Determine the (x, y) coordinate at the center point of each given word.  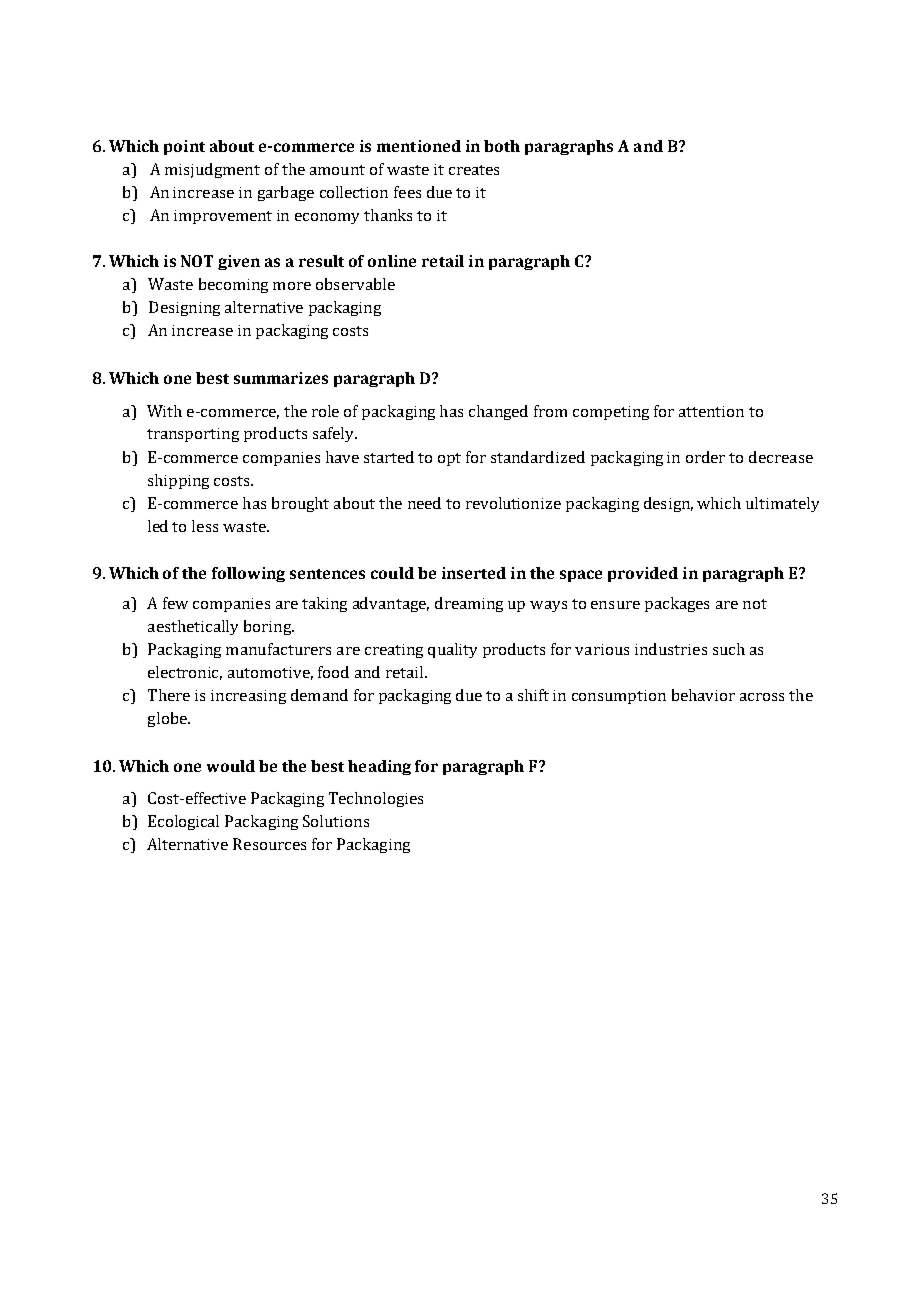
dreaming (469, 604)
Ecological (183, 822)
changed (498, 412)
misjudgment (212, 170)
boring (269, 627)
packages (677, 604)
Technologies (376, 799)
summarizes (281, 378)
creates (474, 170)
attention (711, 411)
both (502, 146)
